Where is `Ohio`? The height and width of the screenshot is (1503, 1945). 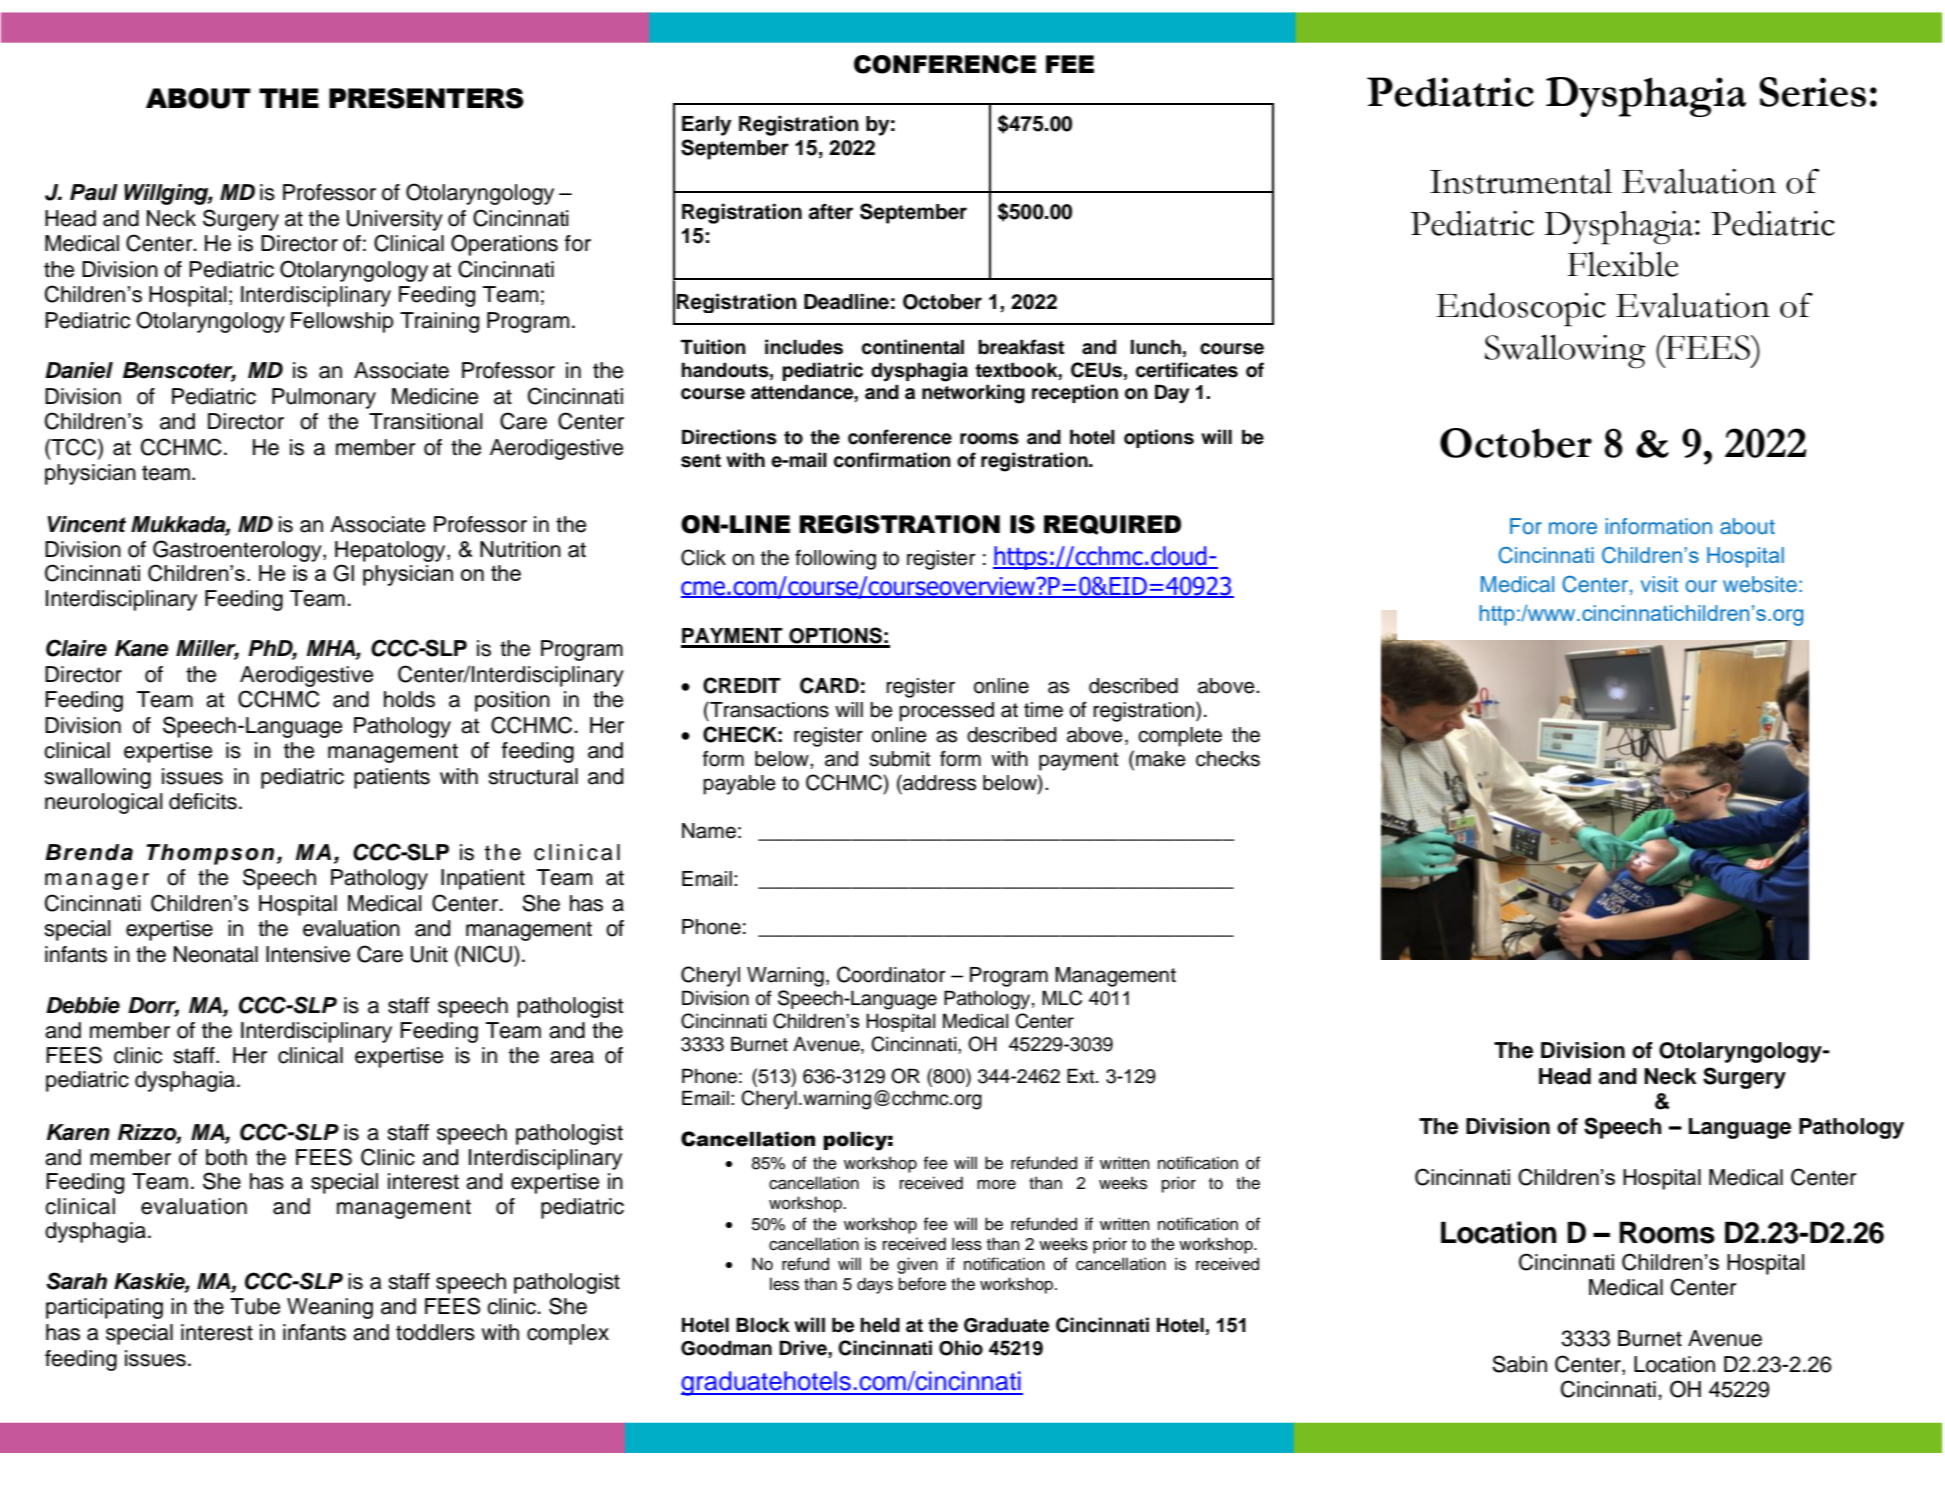
Ohio is located at coordinates (961, 1348).
